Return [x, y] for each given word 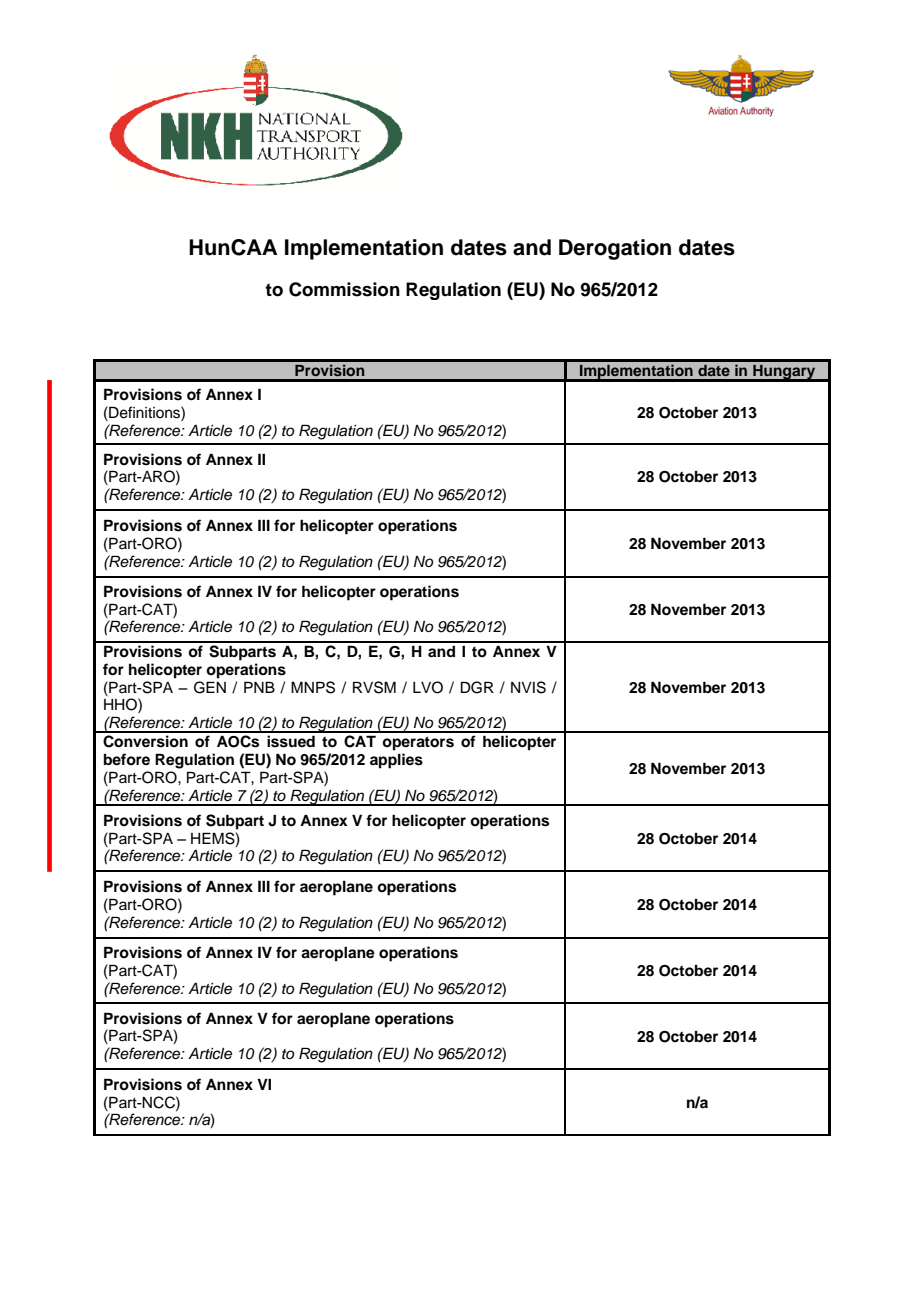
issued [291, 741]
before [127, 759]
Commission [344, 289]
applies [396, 761]
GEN [210, 687]
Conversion [145, 741]
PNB [259, 687]
